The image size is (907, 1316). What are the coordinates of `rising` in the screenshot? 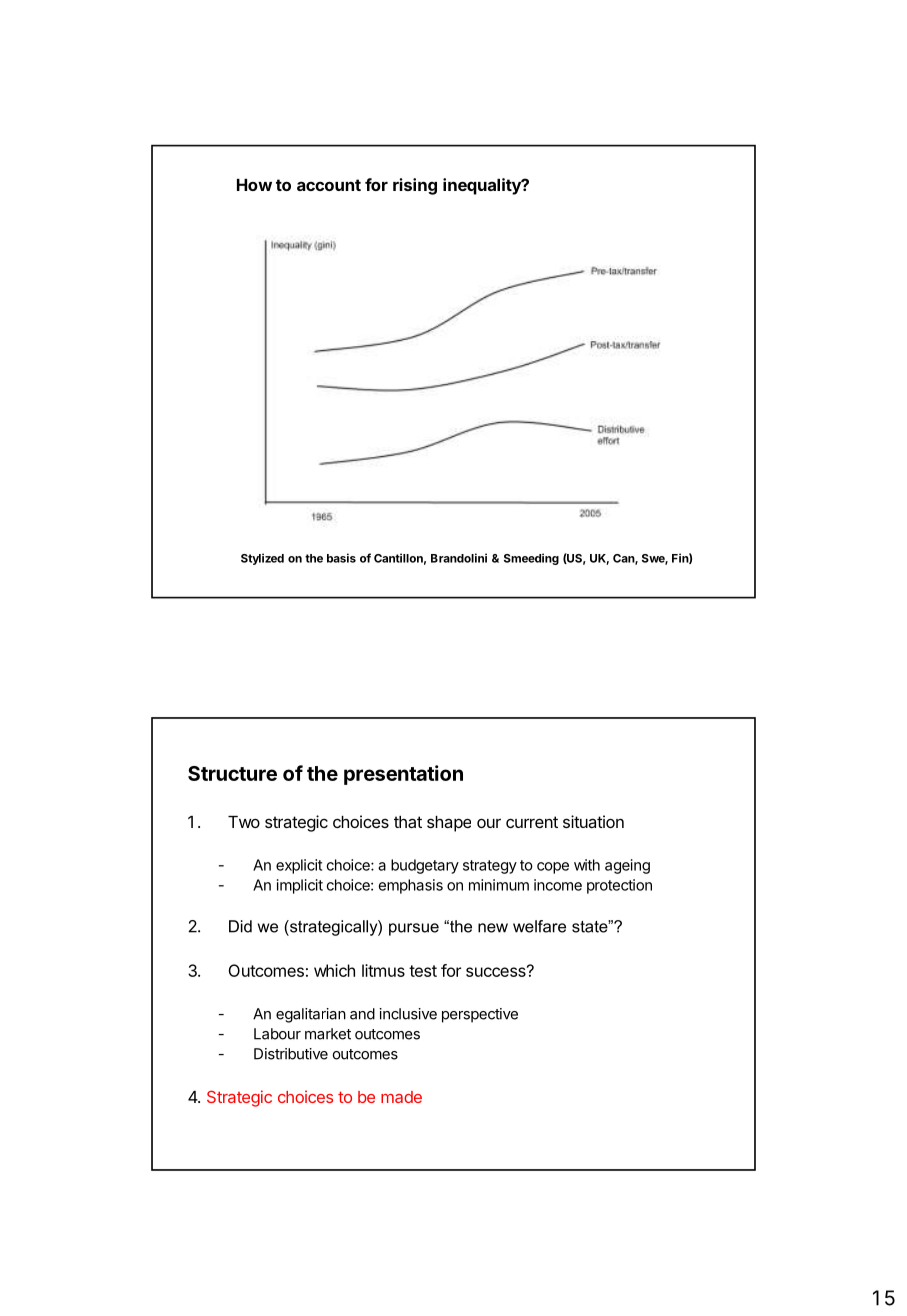 It's located at (415, 186).
